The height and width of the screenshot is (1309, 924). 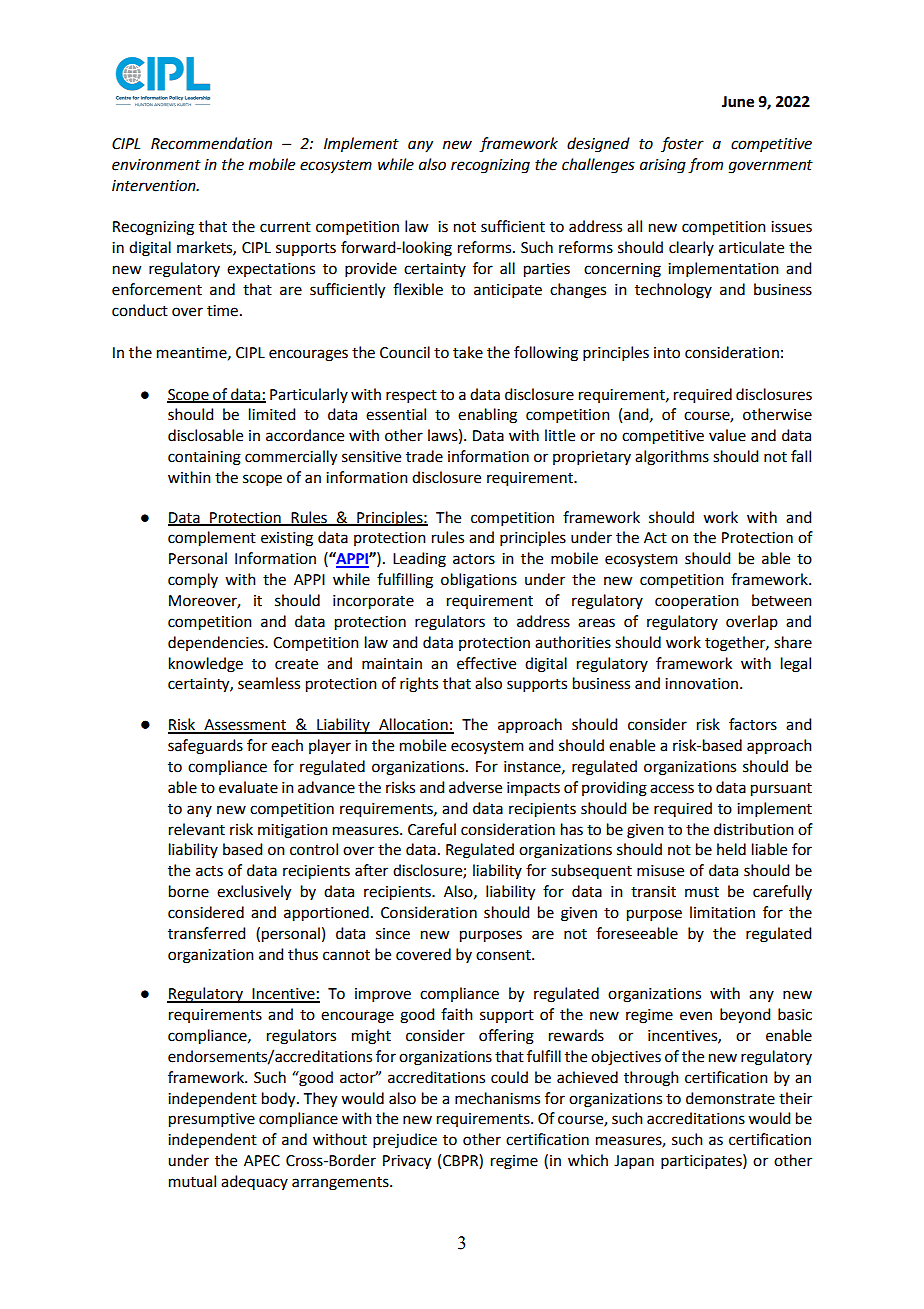 What do you see at coordinates (672, 789) in the screenshot?
I see `access` at bounding box center [672, 789].
